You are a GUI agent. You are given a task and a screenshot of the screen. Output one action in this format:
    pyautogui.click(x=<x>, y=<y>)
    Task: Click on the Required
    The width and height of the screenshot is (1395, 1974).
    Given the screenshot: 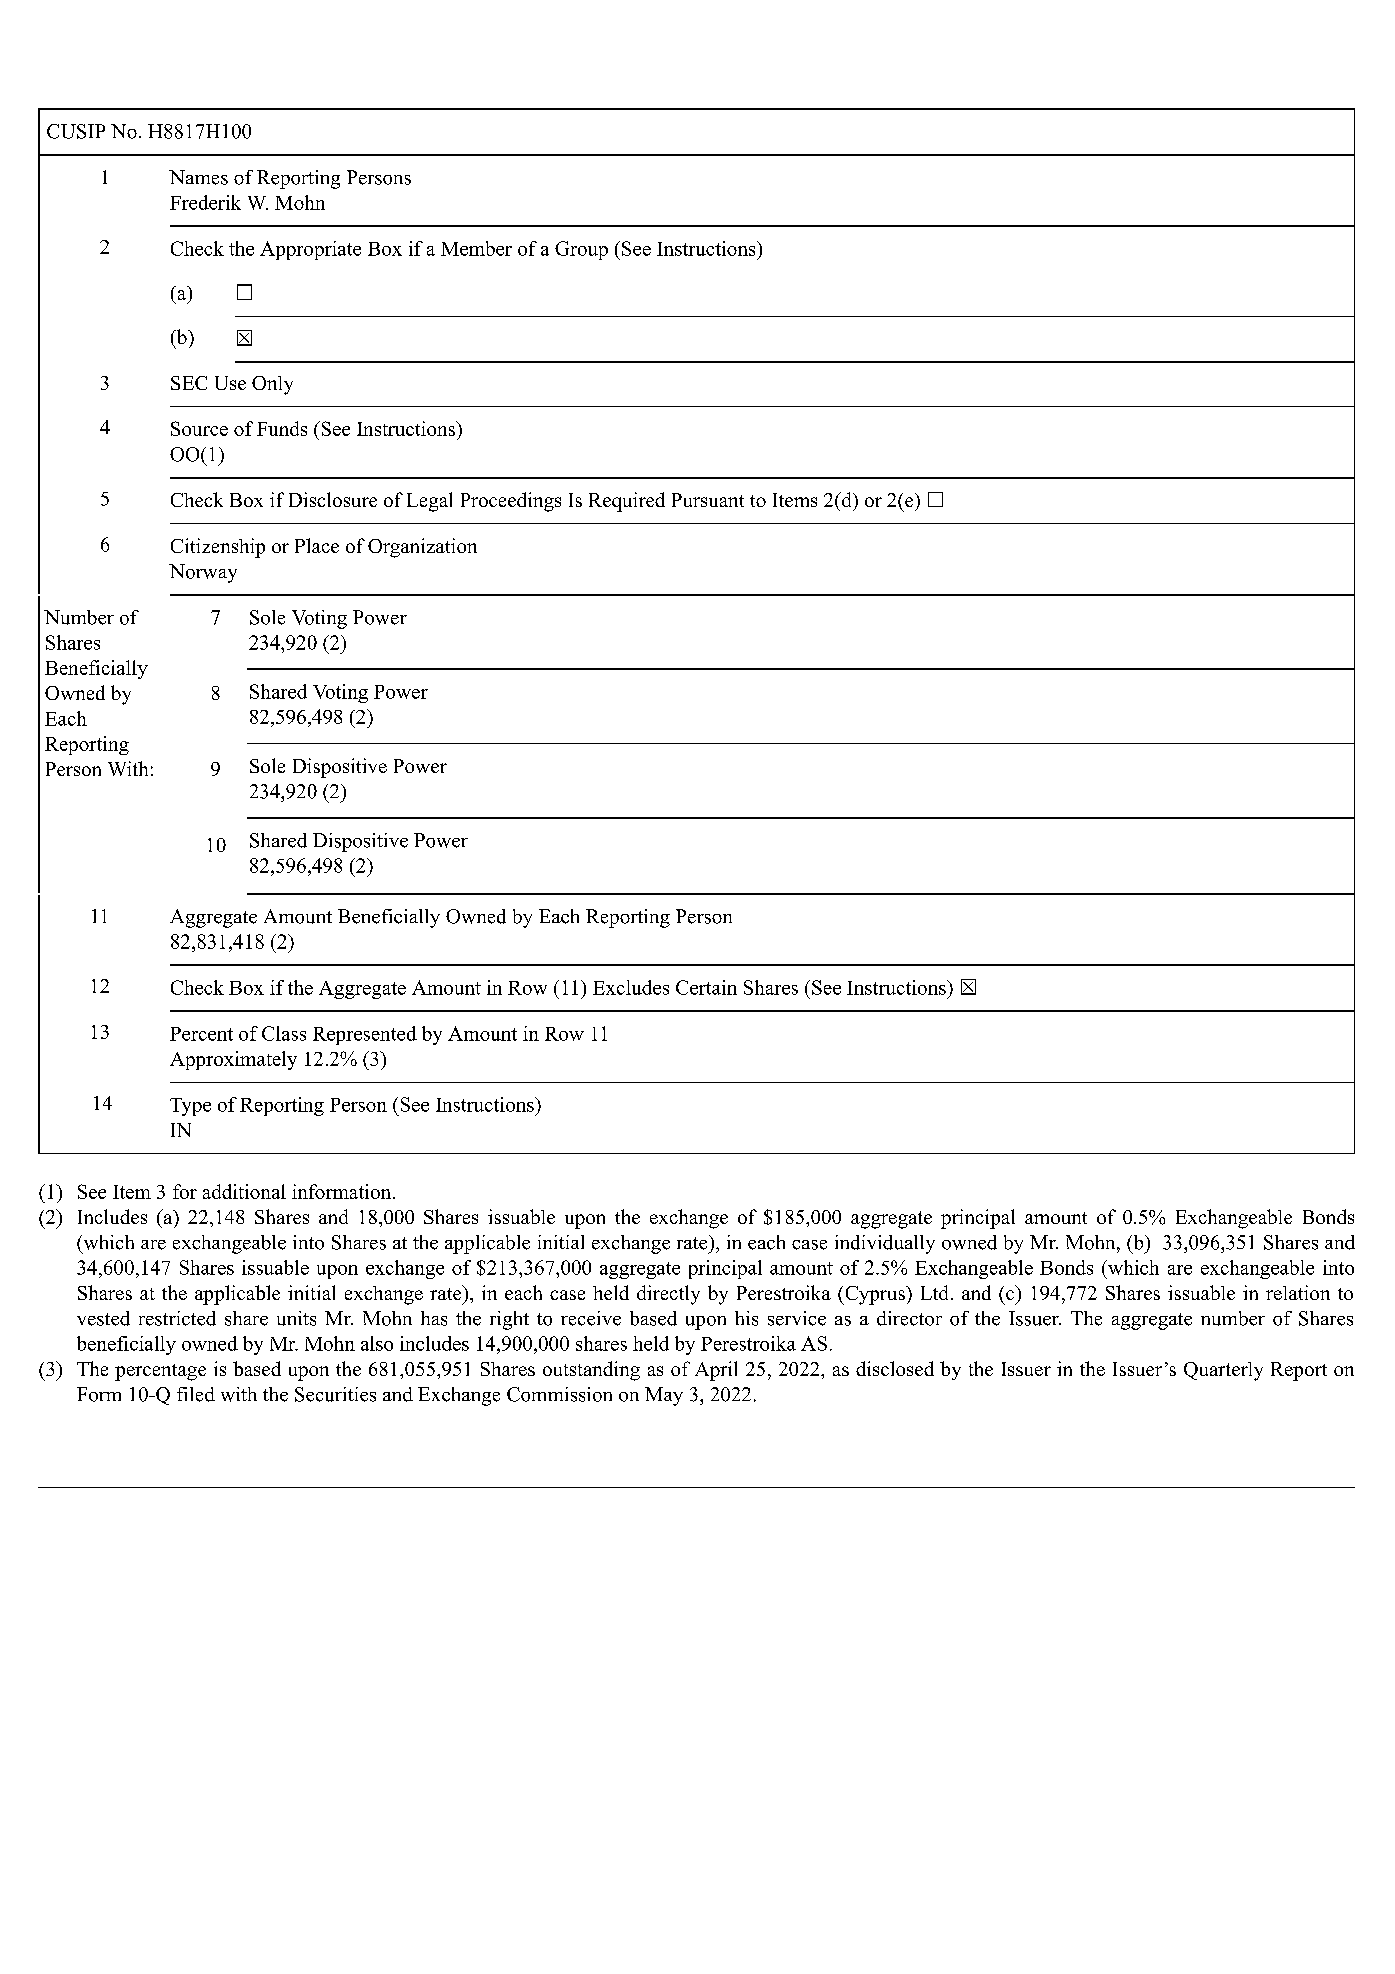 What is the action you would take?
    pyautogui.click(x=627, y=502)
